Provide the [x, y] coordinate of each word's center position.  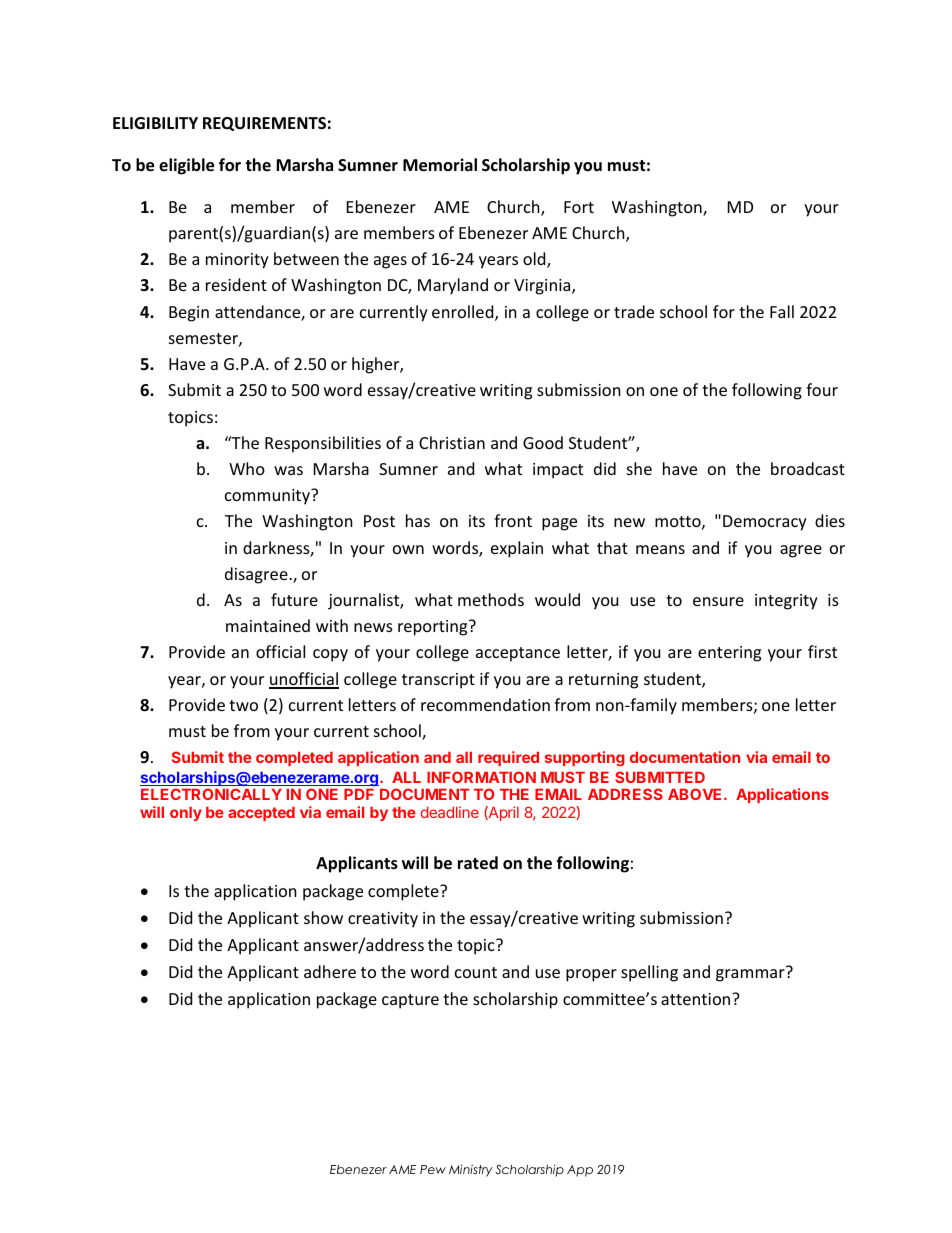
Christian [452, 442]
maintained [268, 625]
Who [247, 468]
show [323, 917]
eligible [186, 166]
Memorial [440, 165]
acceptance [518, 654]
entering [729, 654]
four [822, 389]
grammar [751, 974]
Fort [579, 207]
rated [478, 863]
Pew [433, 1169]
